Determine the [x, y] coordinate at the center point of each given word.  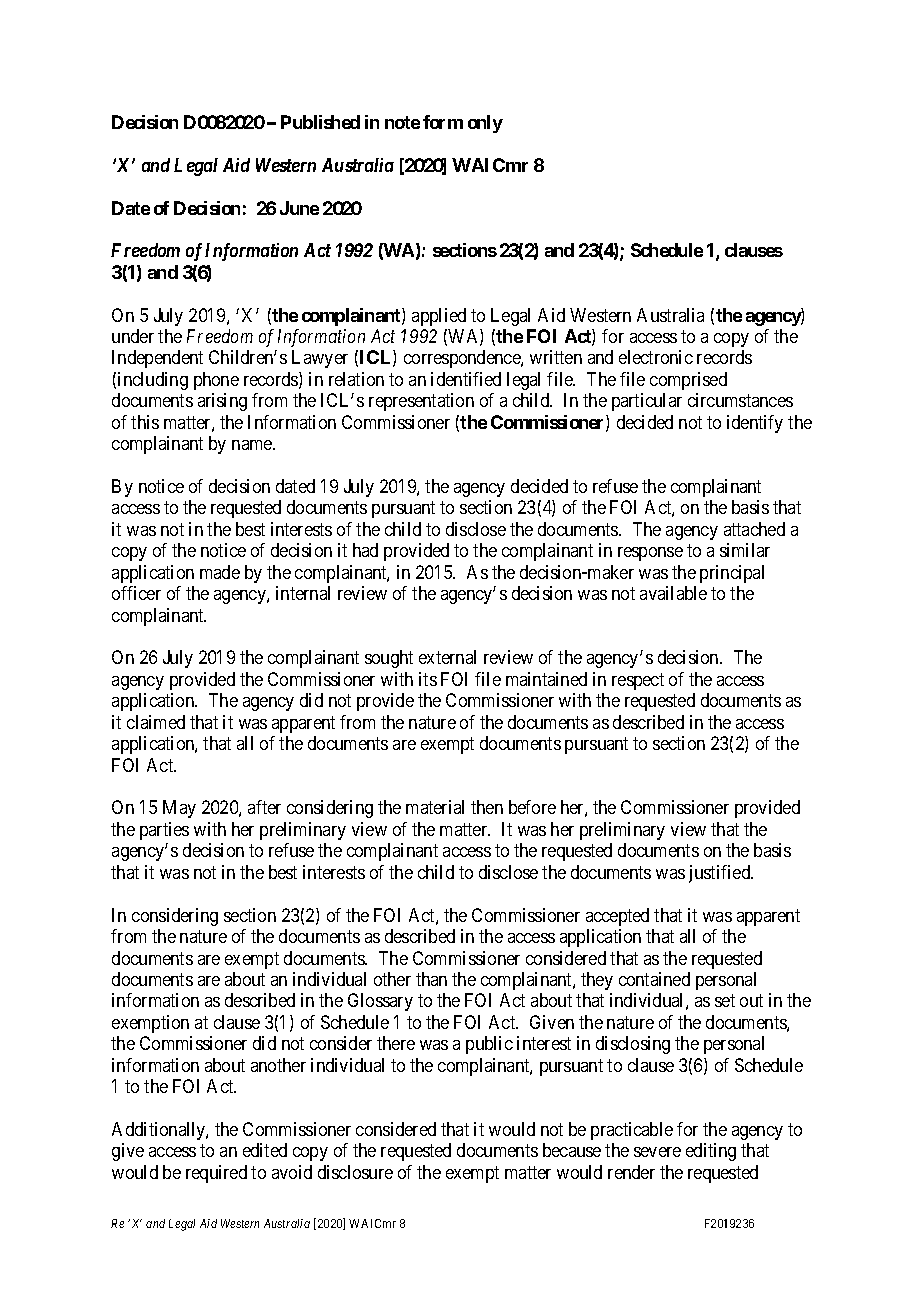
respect [638, 681]
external [447, 657]
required [216, 1174]
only [485, 124]
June [299, 208]
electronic [656, 357]
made [220, 572]
